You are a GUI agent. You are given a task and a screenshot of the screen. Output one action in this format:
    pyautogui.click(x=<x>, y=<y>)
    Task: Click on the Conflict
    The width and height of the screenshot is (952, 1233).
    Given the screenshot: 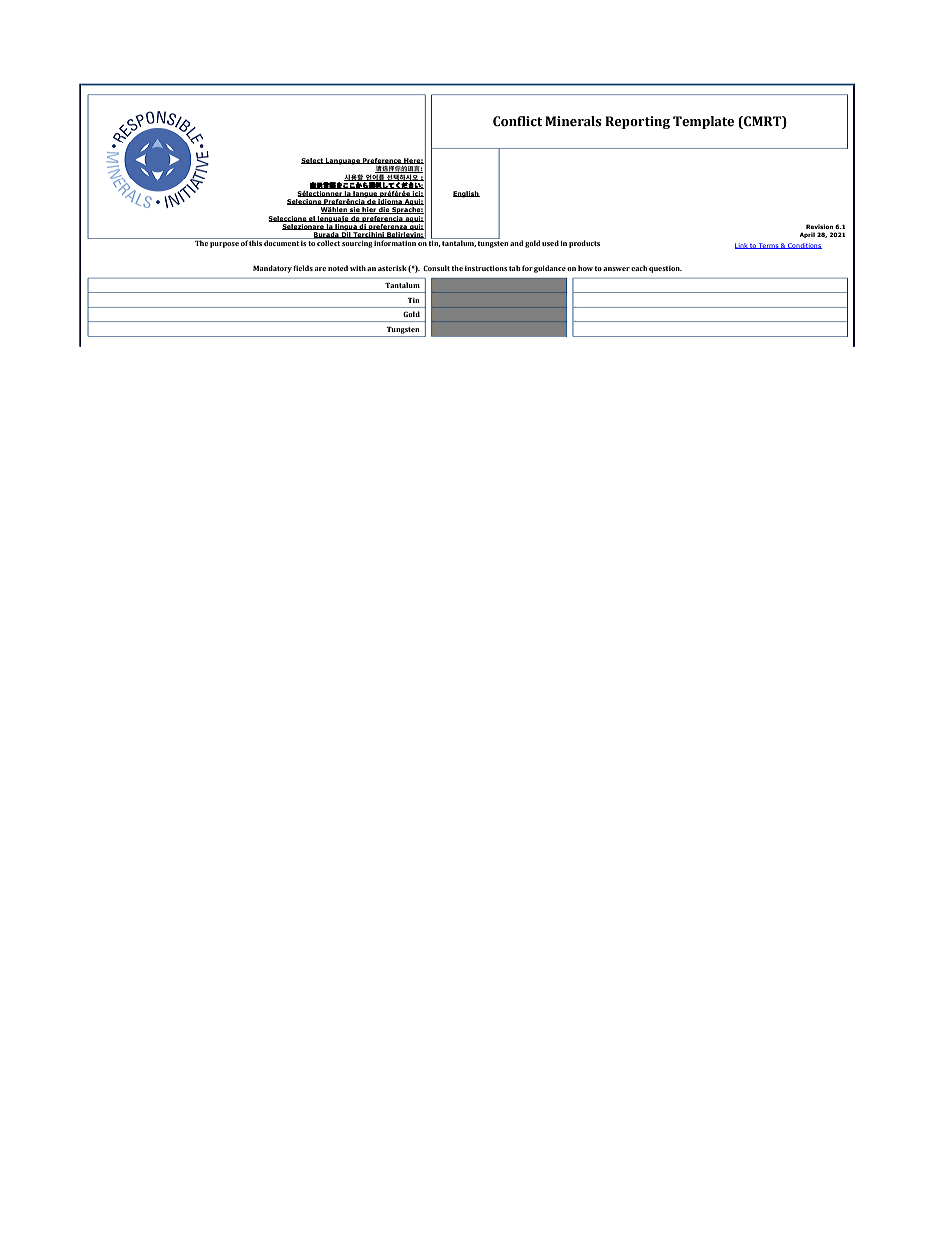 What is the action you would take?
    pyautogui.click(x=517, y=121)
